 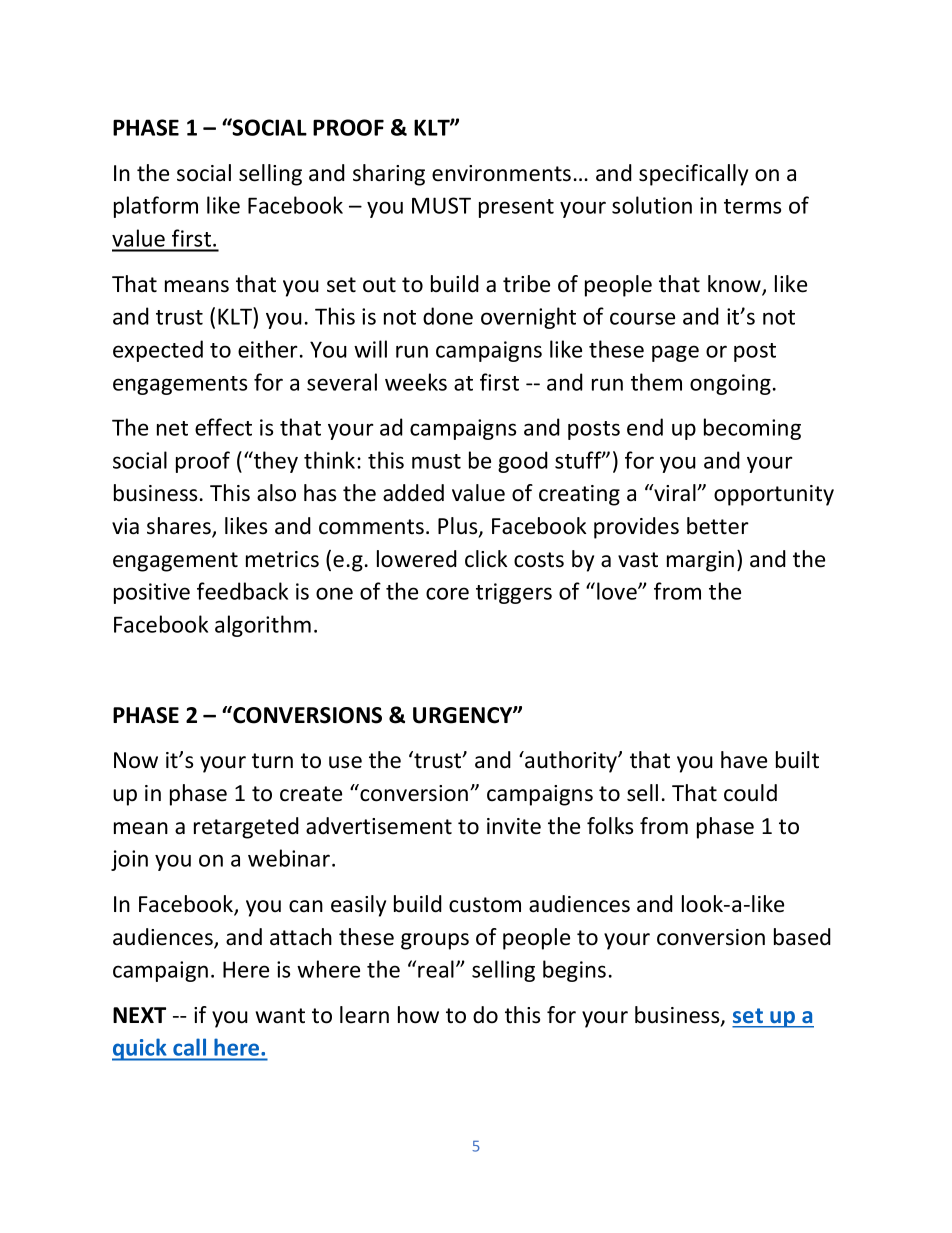 What do you see at coordinates (242, 591) in the screenshot?
I see `feedback` at bounding box center [242, 591].
